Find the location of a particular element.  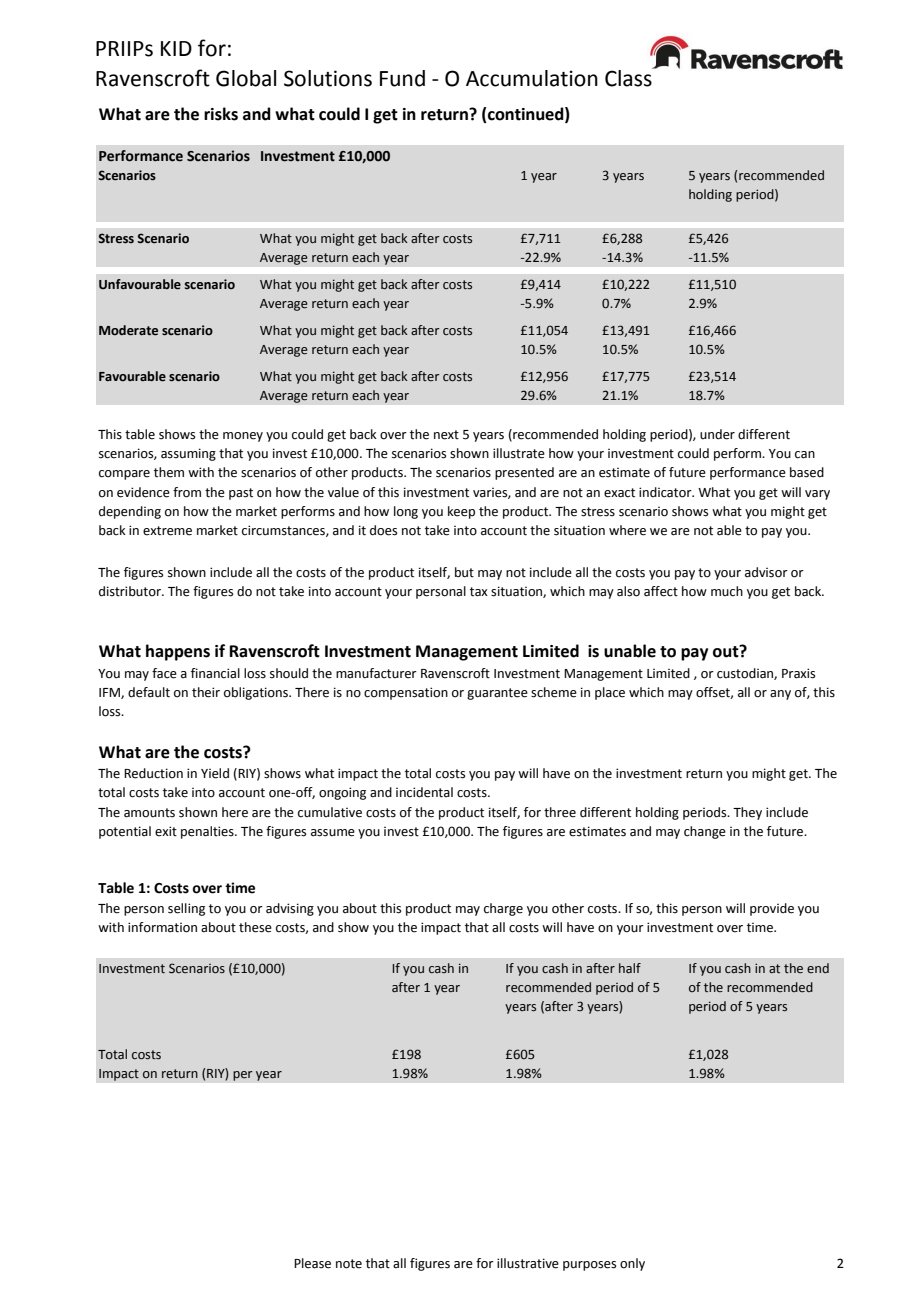

Yield is located at coordinates (215, 773).
